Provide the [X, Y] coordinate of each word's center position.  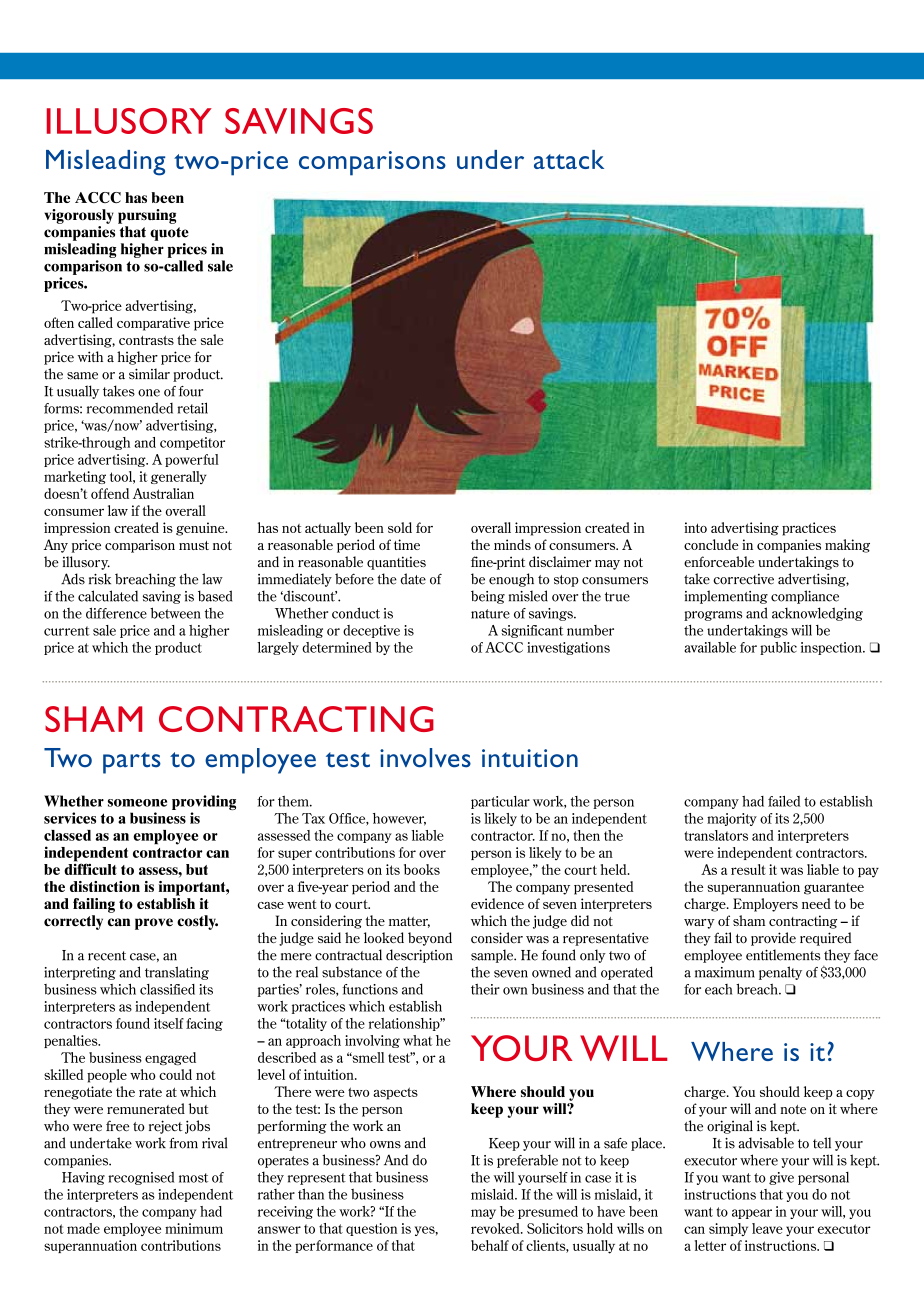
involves [425, 758]
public [778, 648]
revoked [496, 1228]
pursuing [147, 216]
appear [752, 1214]
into [695, 527]
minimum [194, 1228]
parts [132, 763]
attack [569, 159]
